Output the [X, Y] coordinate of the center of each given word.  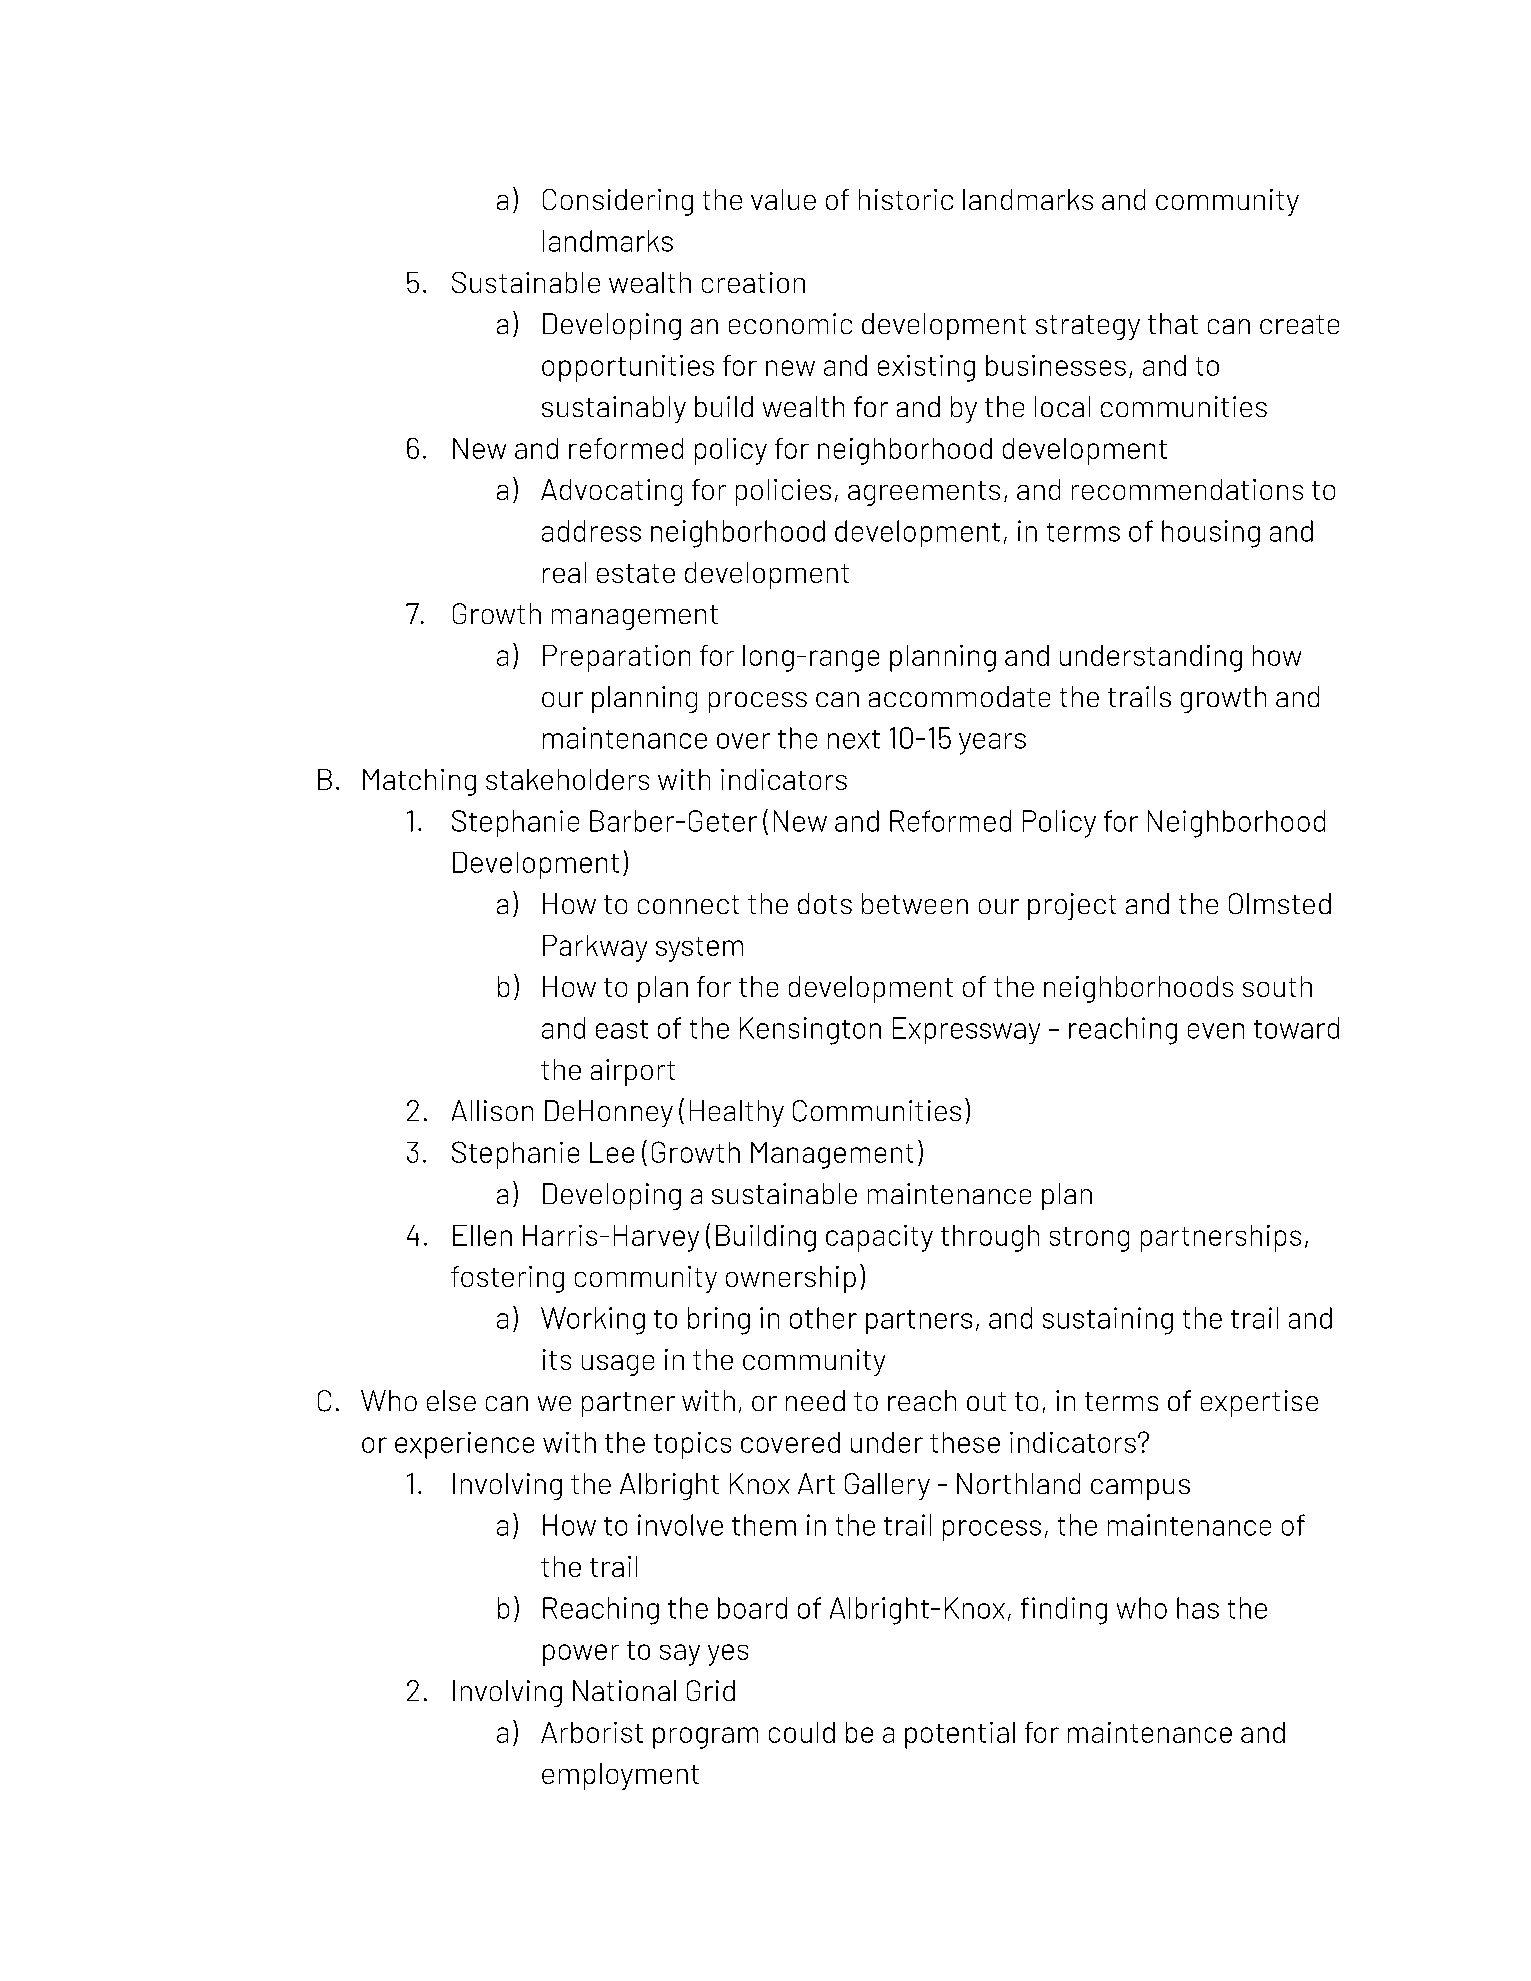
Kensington [810, 1031]
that [1173, 323]
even [1216, 1031]
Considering [618, 202]
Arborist [592, 1732]
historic [906, 199]
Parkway [595, 948]
